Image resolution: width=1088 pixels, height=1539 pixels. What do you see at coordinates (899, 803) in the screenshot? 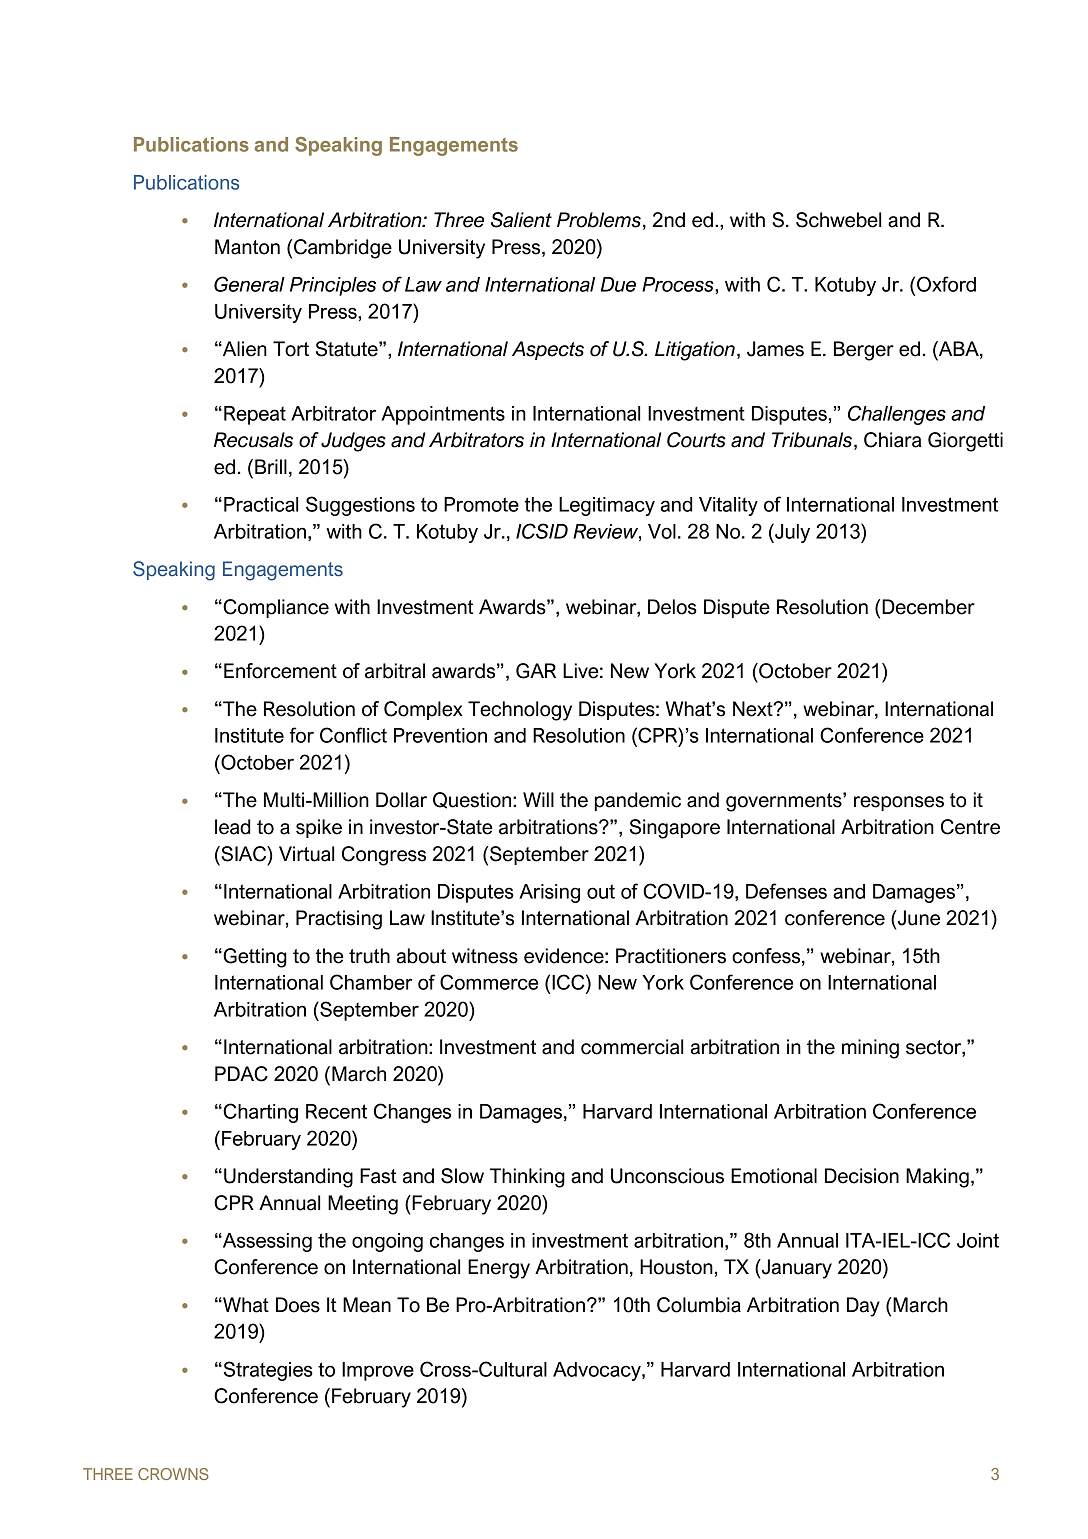
I see `responses` at bounding box center [899, 803].
